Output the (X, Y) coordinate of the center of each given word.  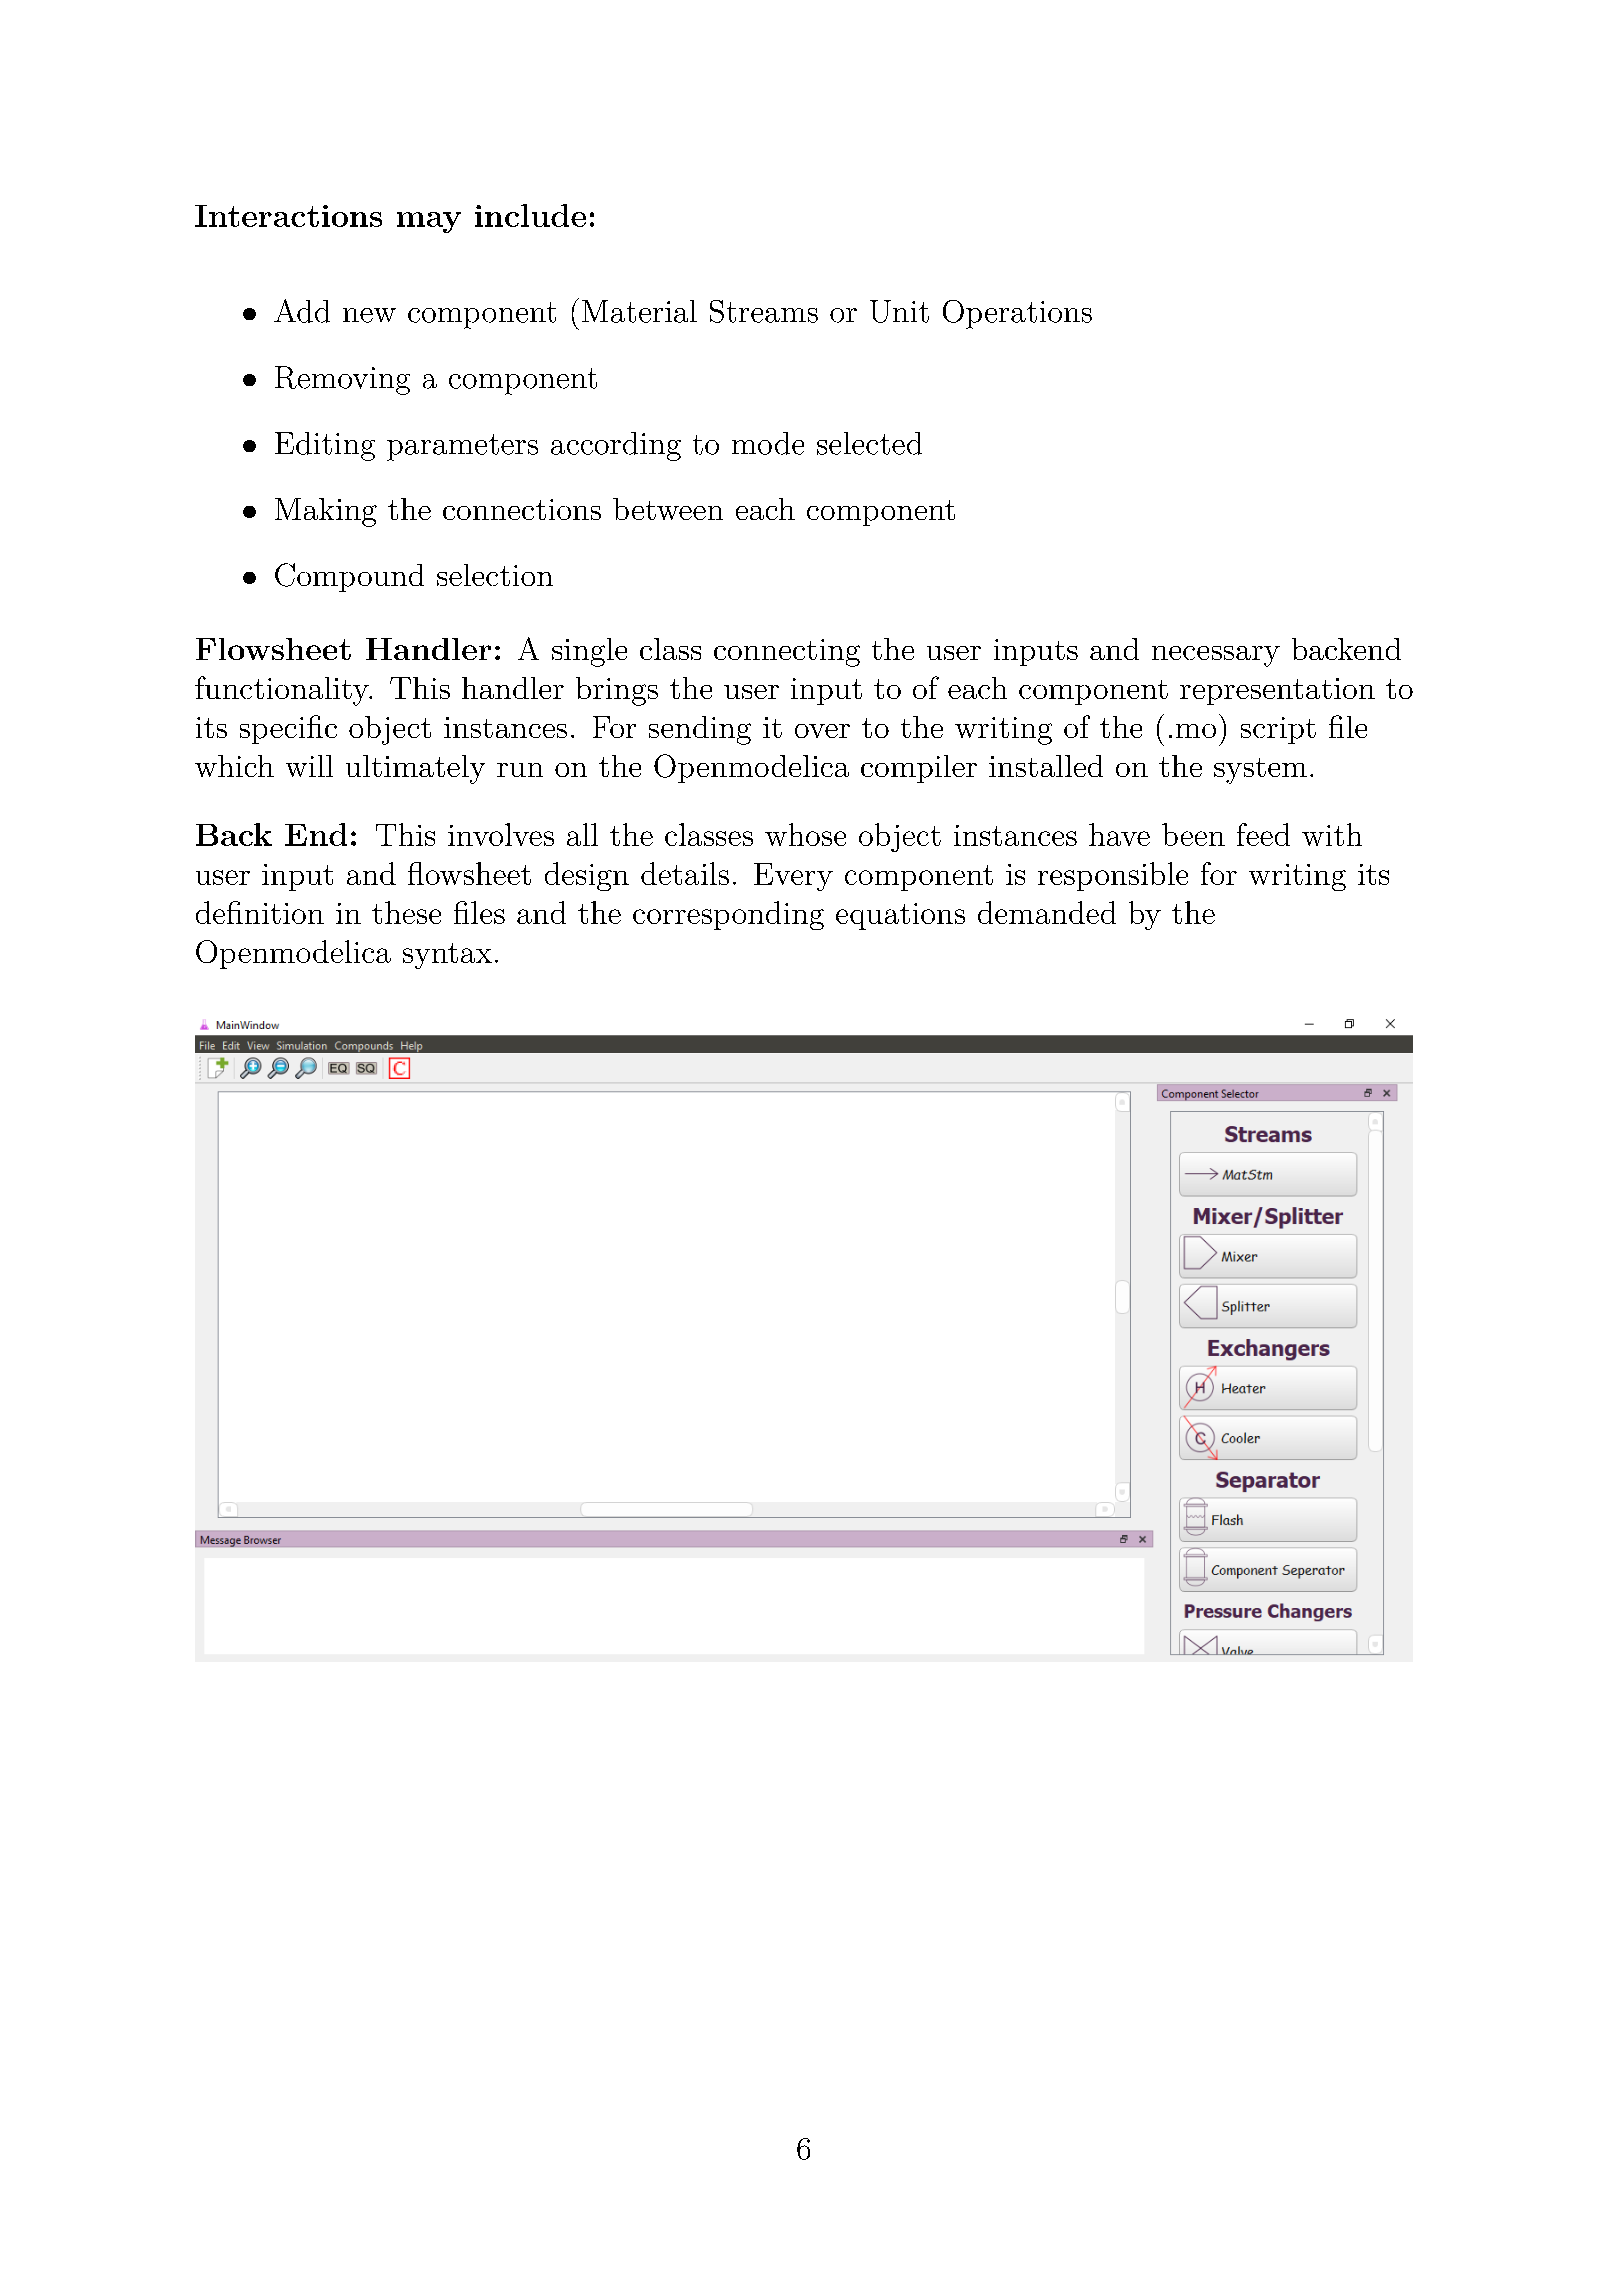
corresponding (728, 915)
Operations (1017, 314)
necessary (1216, 656)
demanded (1047, 912)
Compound (349, 577)
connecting (787, 653)
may (429, 222)
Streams (764, 311)
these (406, 912)
